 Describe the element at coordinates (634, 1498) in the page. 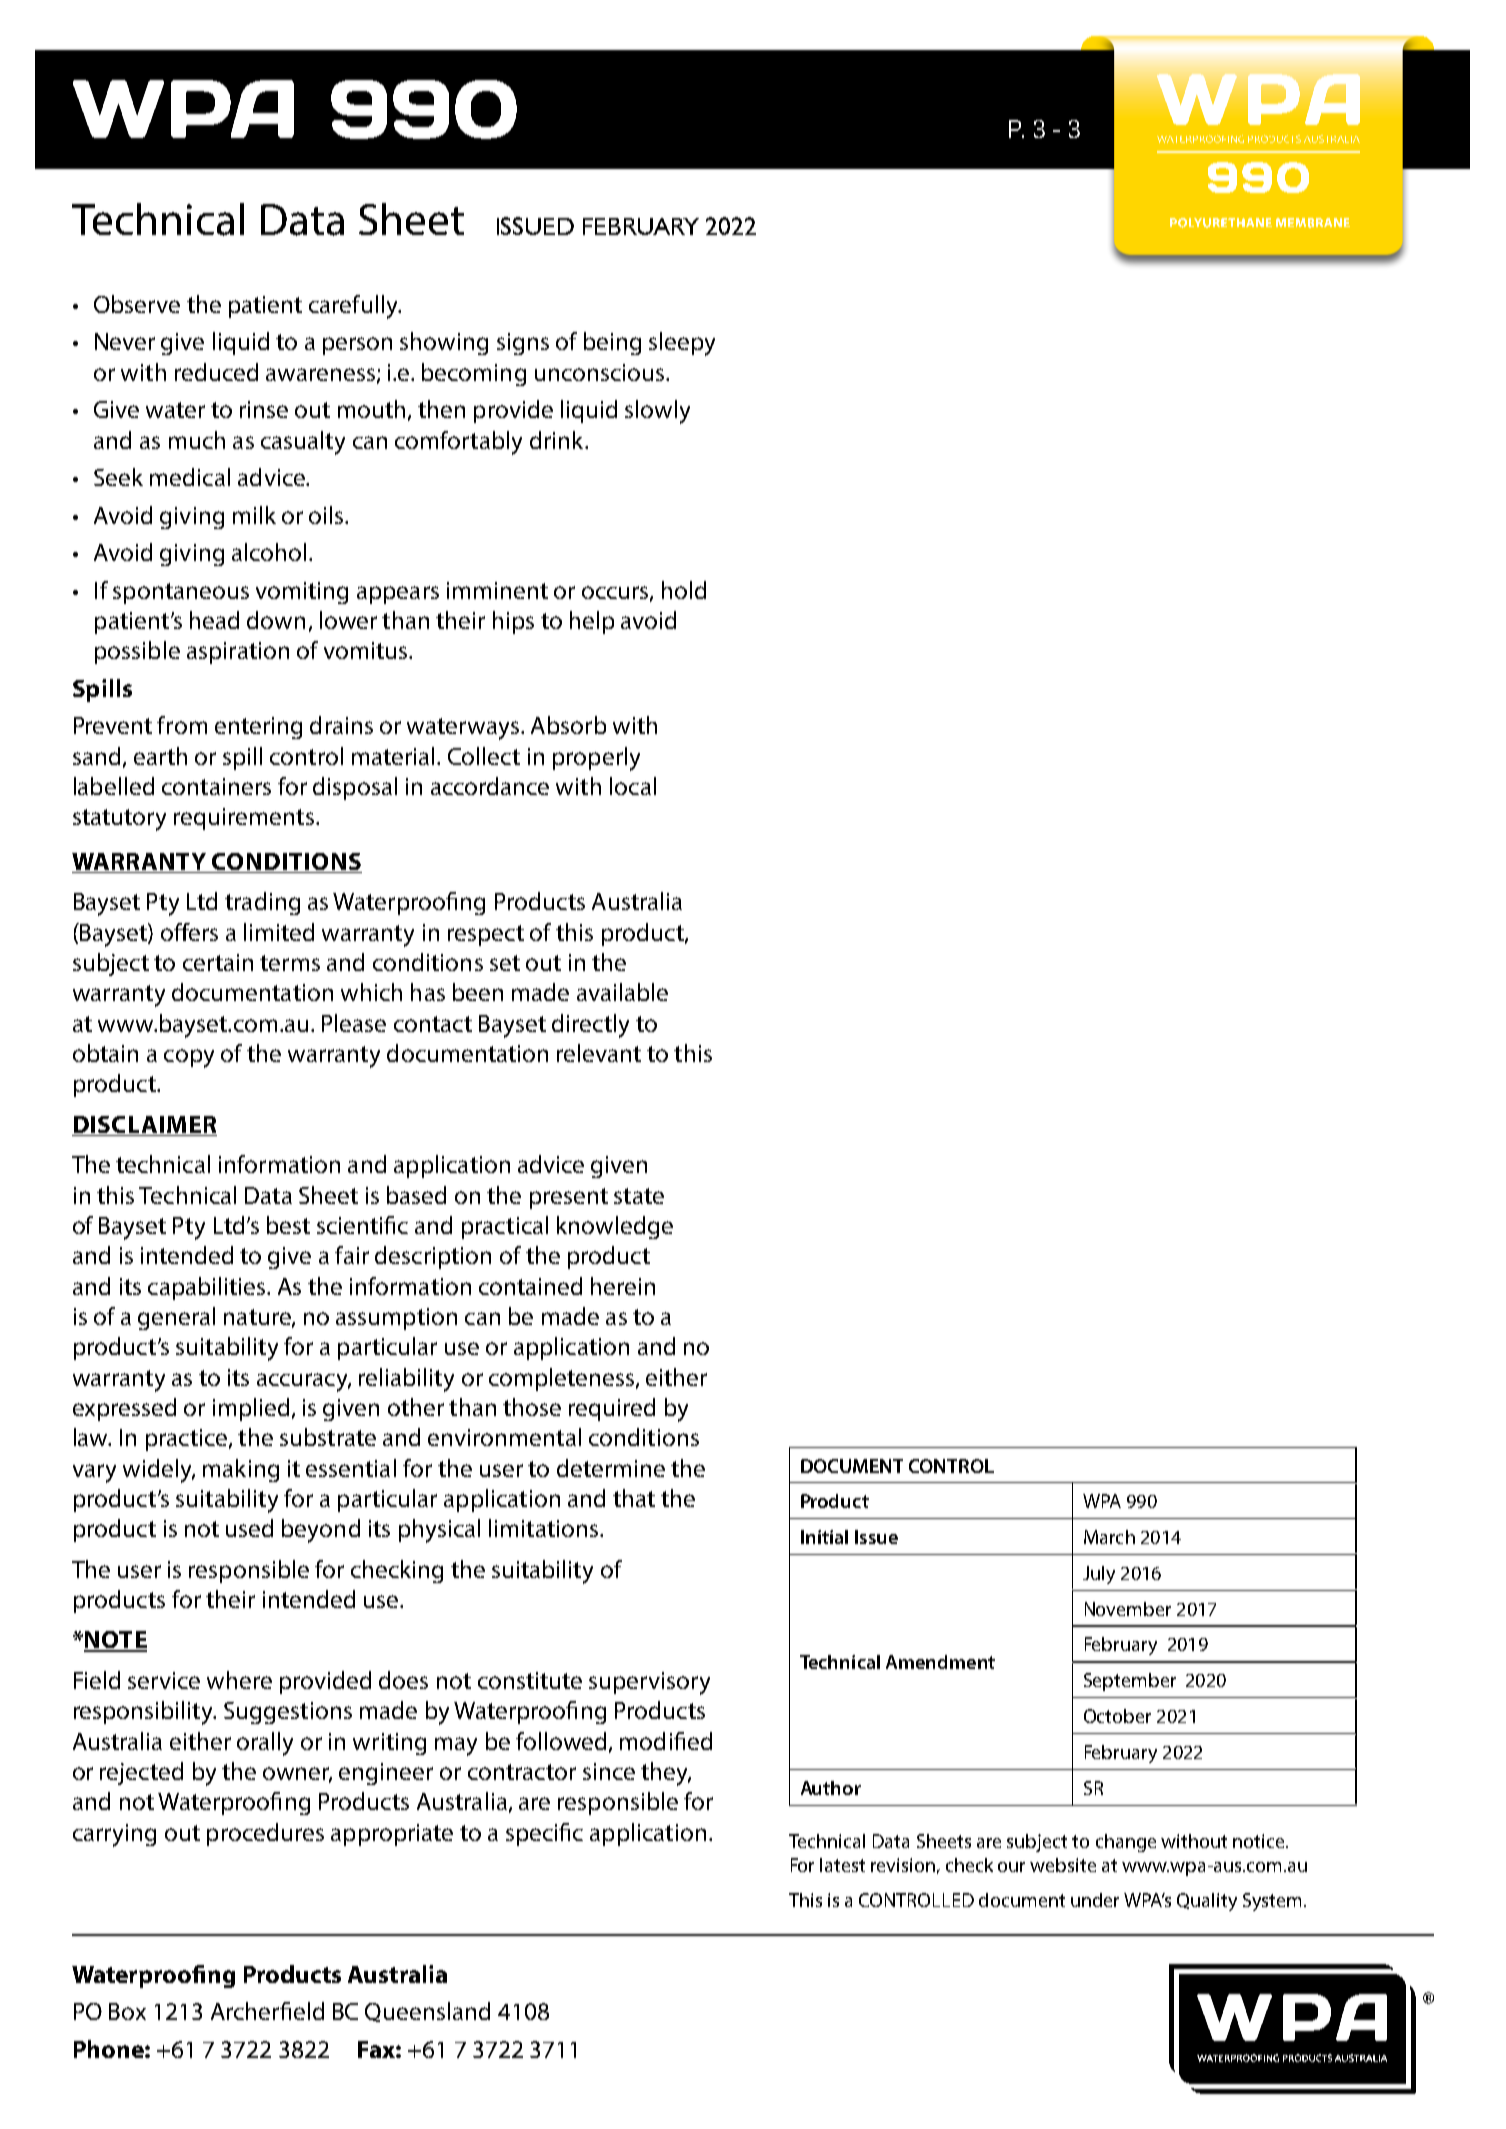

I see `that` at that location.
